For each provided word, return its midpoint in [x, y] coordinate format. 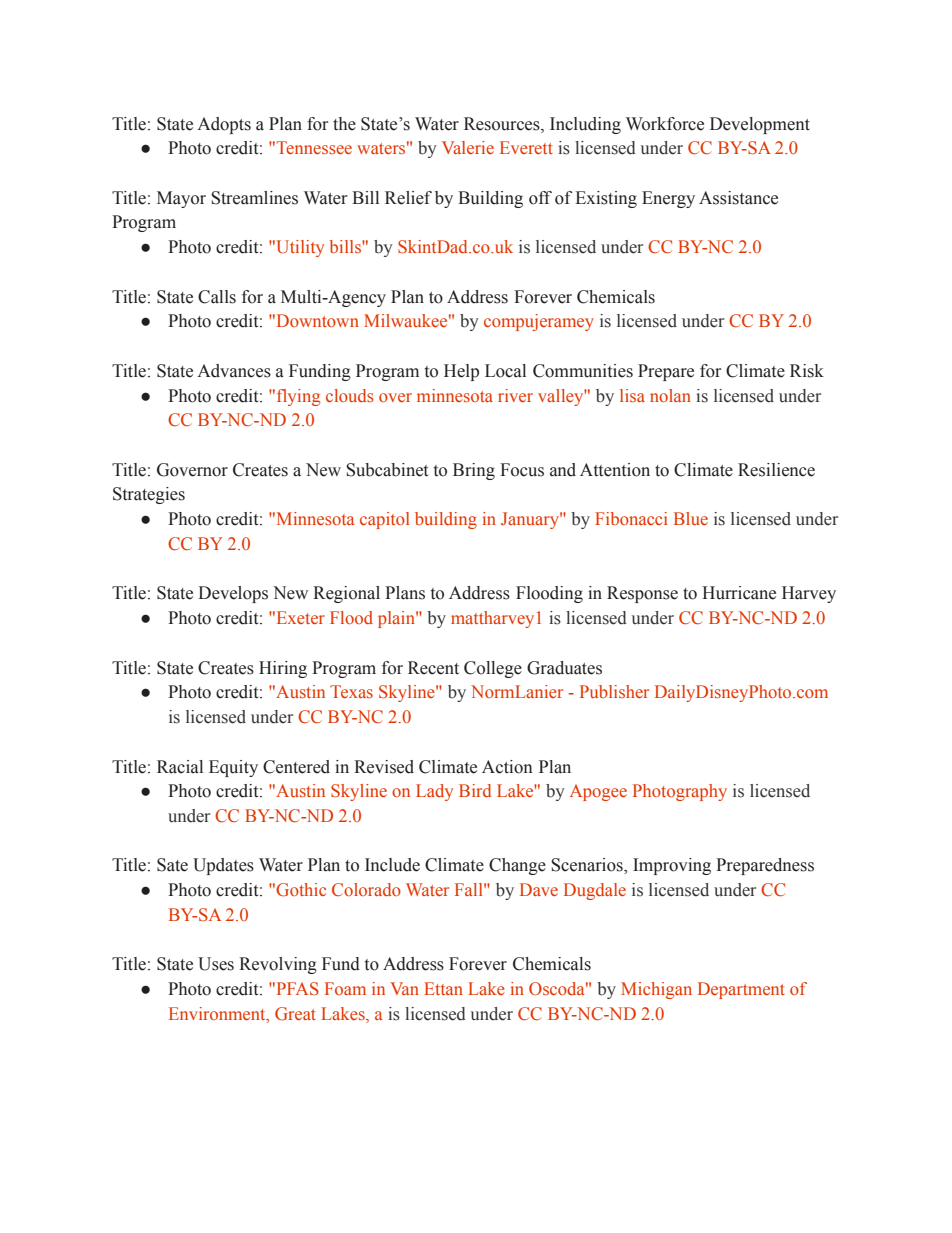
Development [760, 125]
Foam [345, 988]
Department [741, 990]
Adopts [224, 125]
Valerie [468, 147]
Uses [216, 964]
